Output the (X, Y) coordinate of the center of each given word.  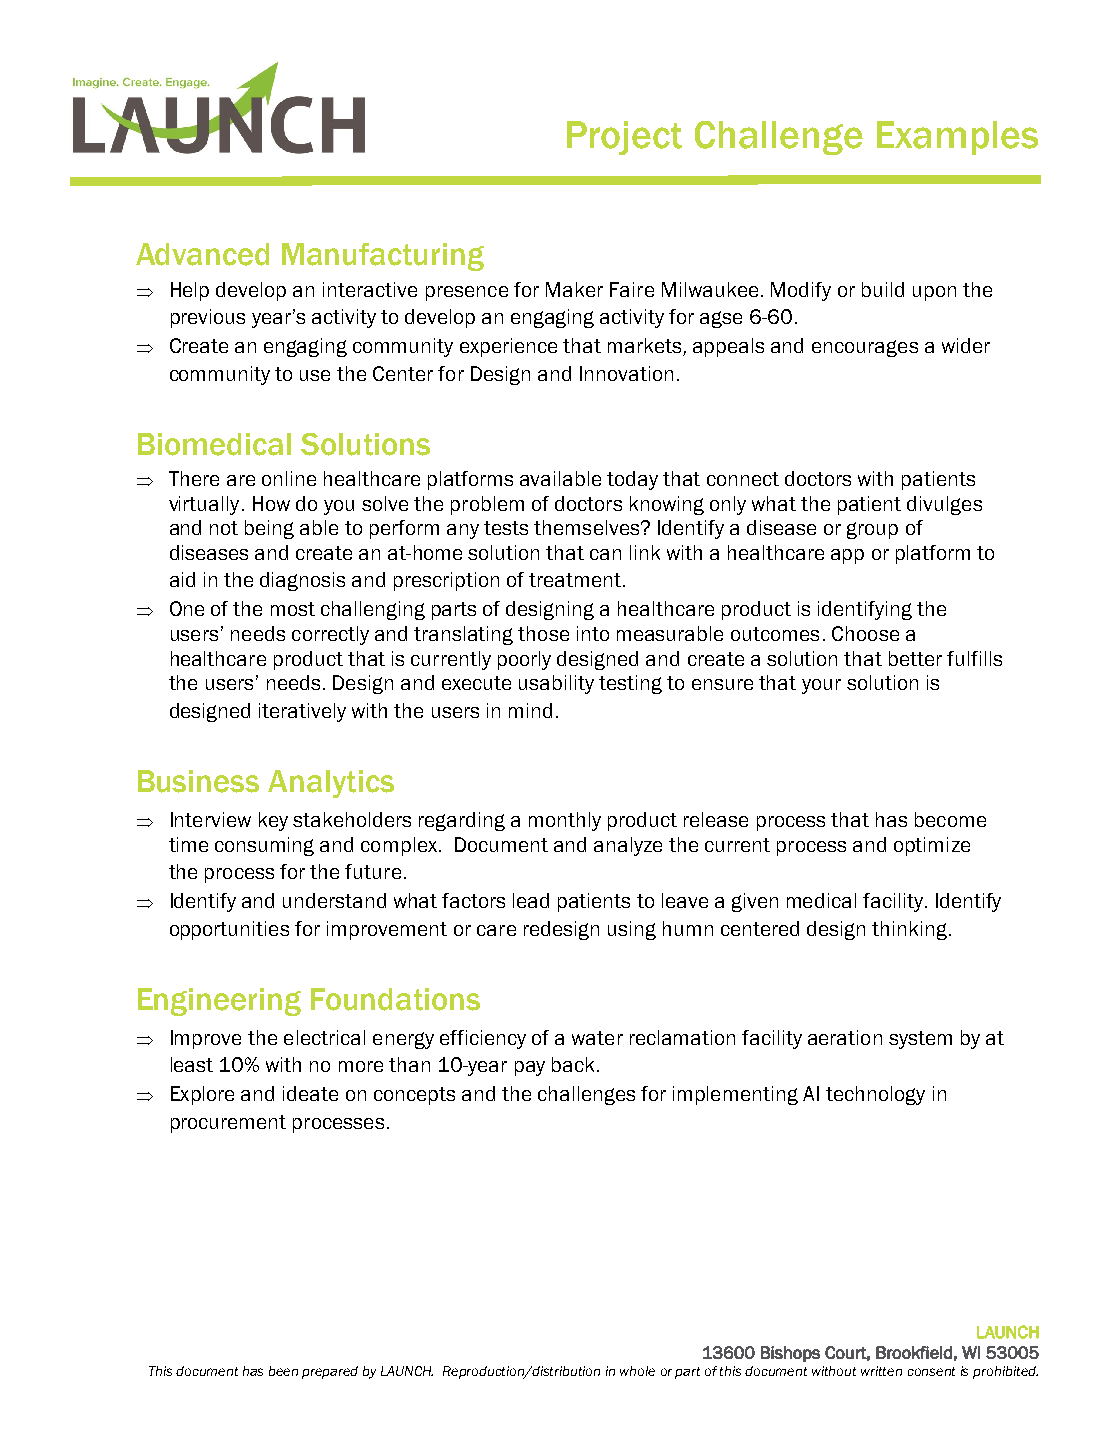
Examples (957, 138)
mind (530, 710)
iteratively (302, 712)
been (283, 1371)
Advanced (202, 254)
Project (624, 138)
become (950, 819)
